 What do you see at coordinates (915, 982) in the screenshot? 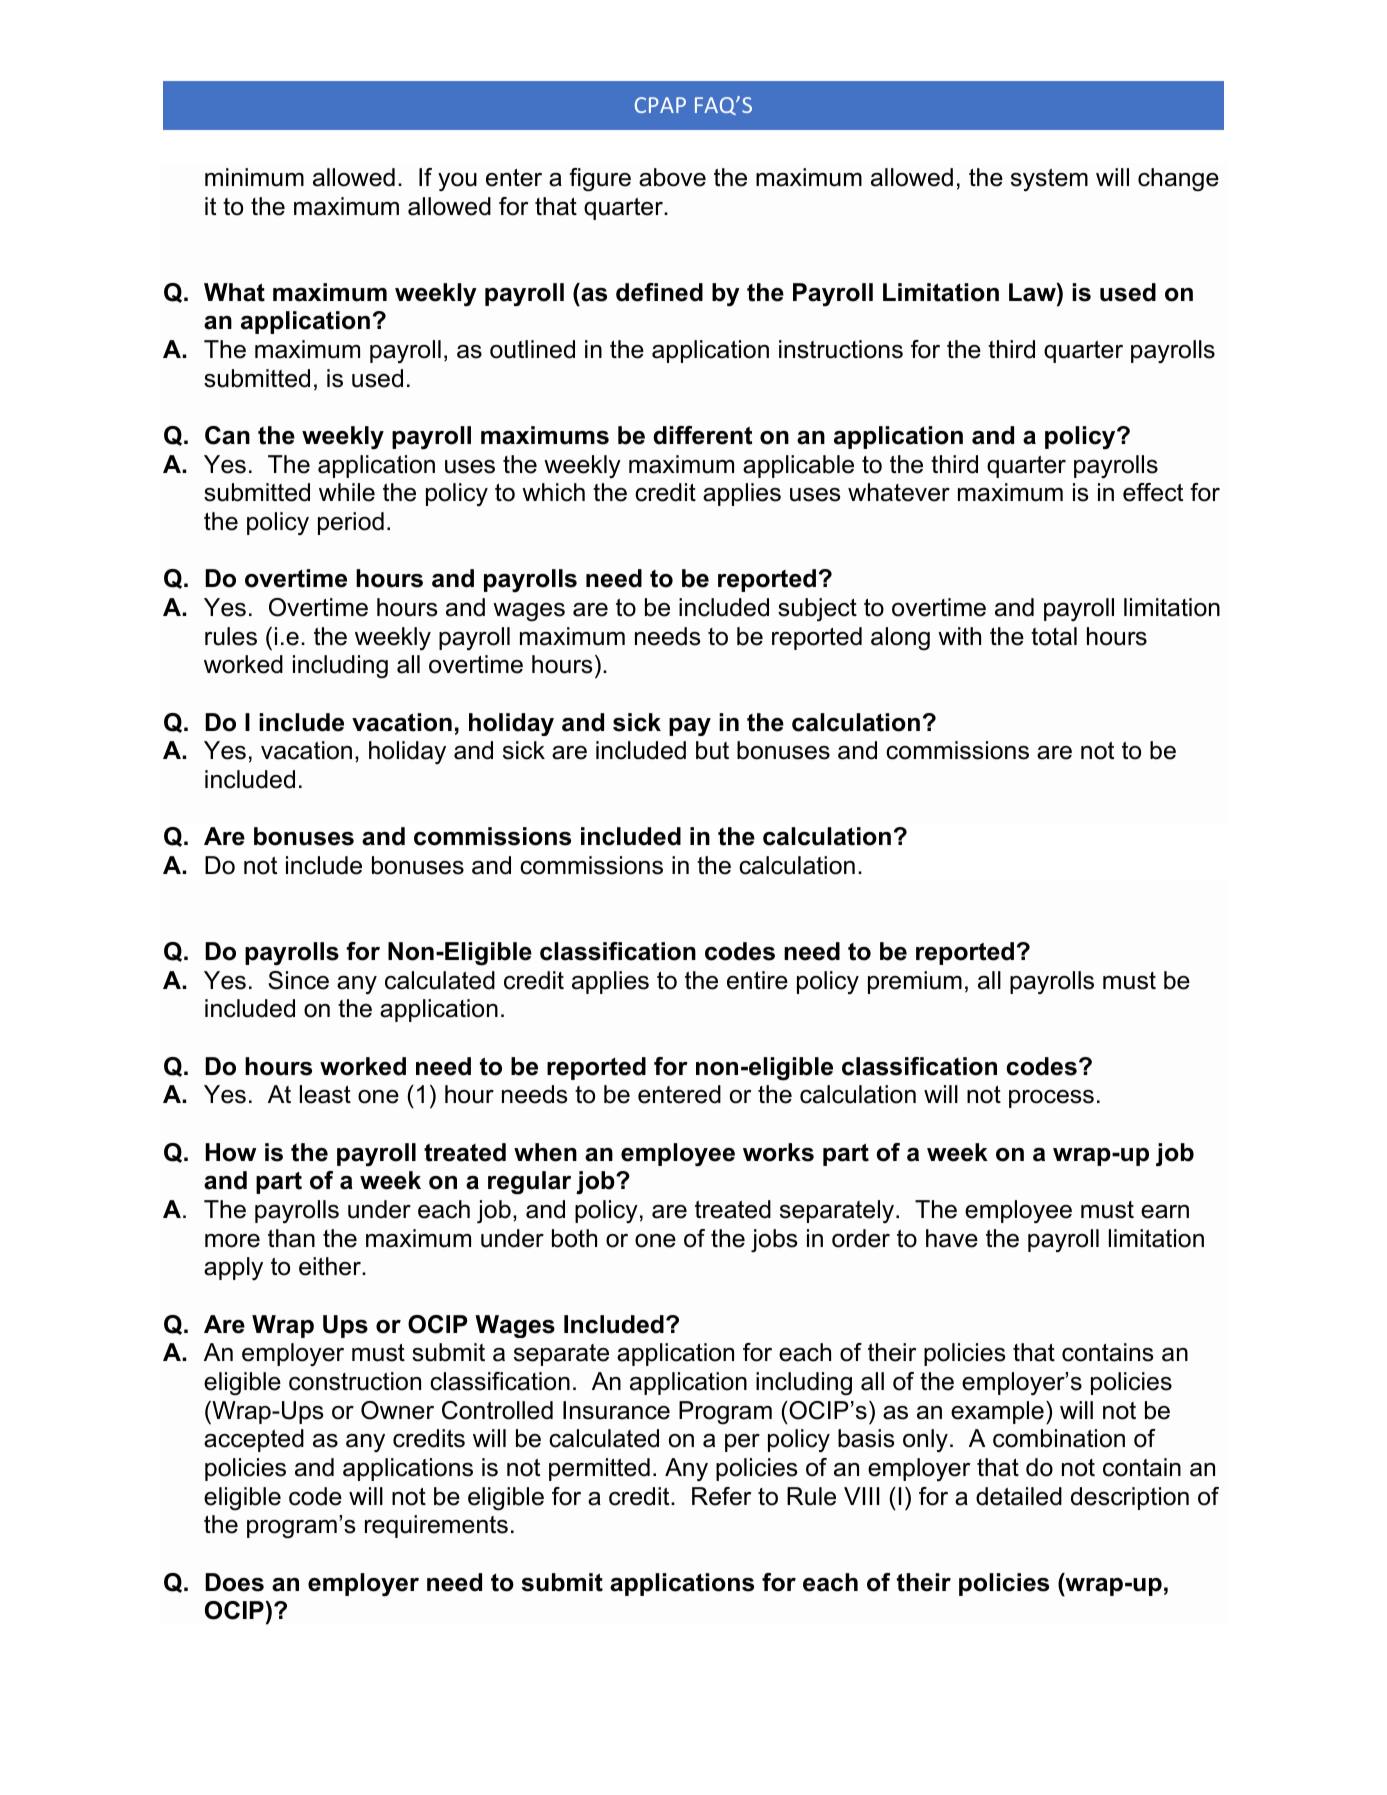
I see `premium` at bounding box center [915, 982].
